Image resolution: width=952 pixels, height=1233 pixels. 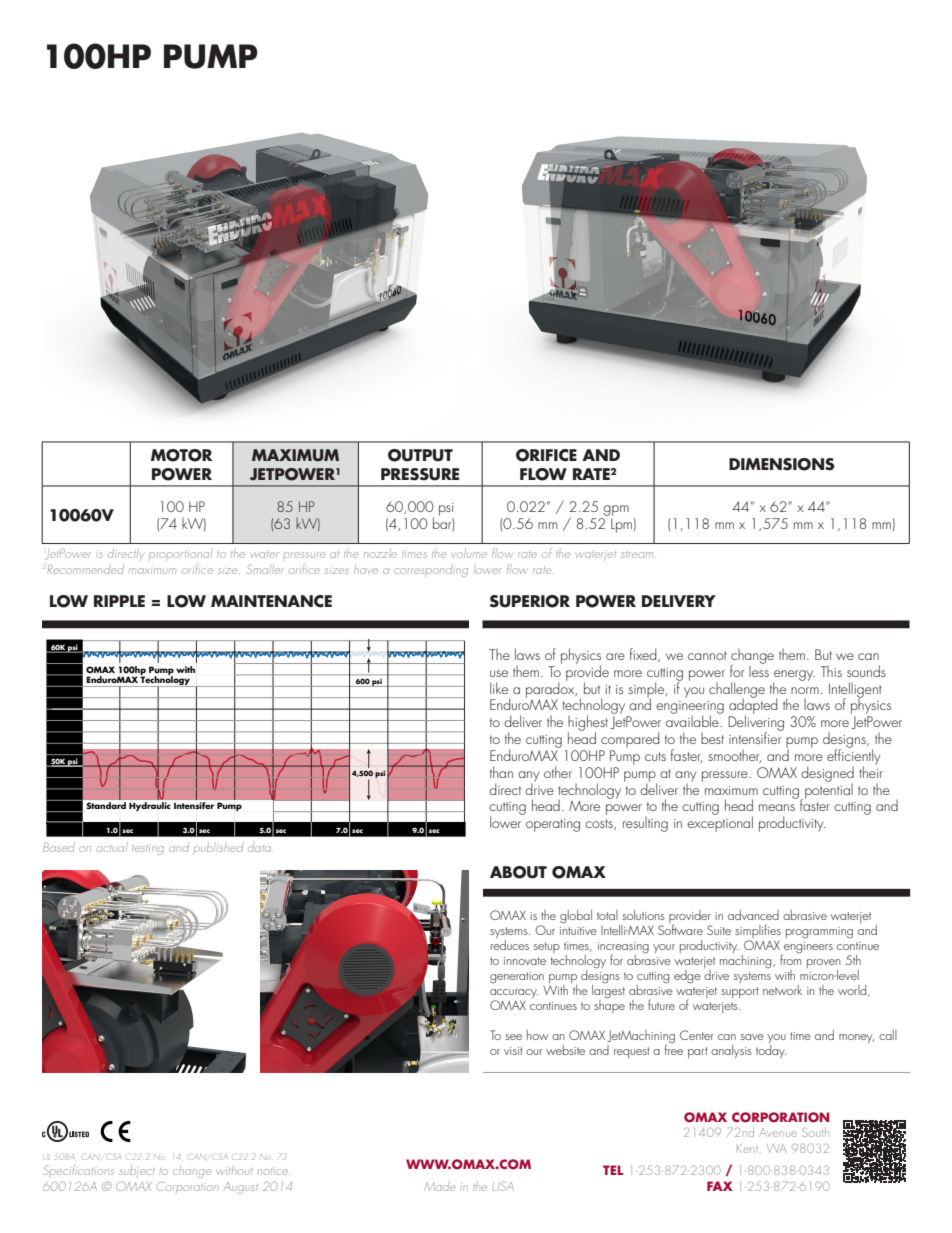 I want to click on MOTOR, so click(x=181, y=455).
